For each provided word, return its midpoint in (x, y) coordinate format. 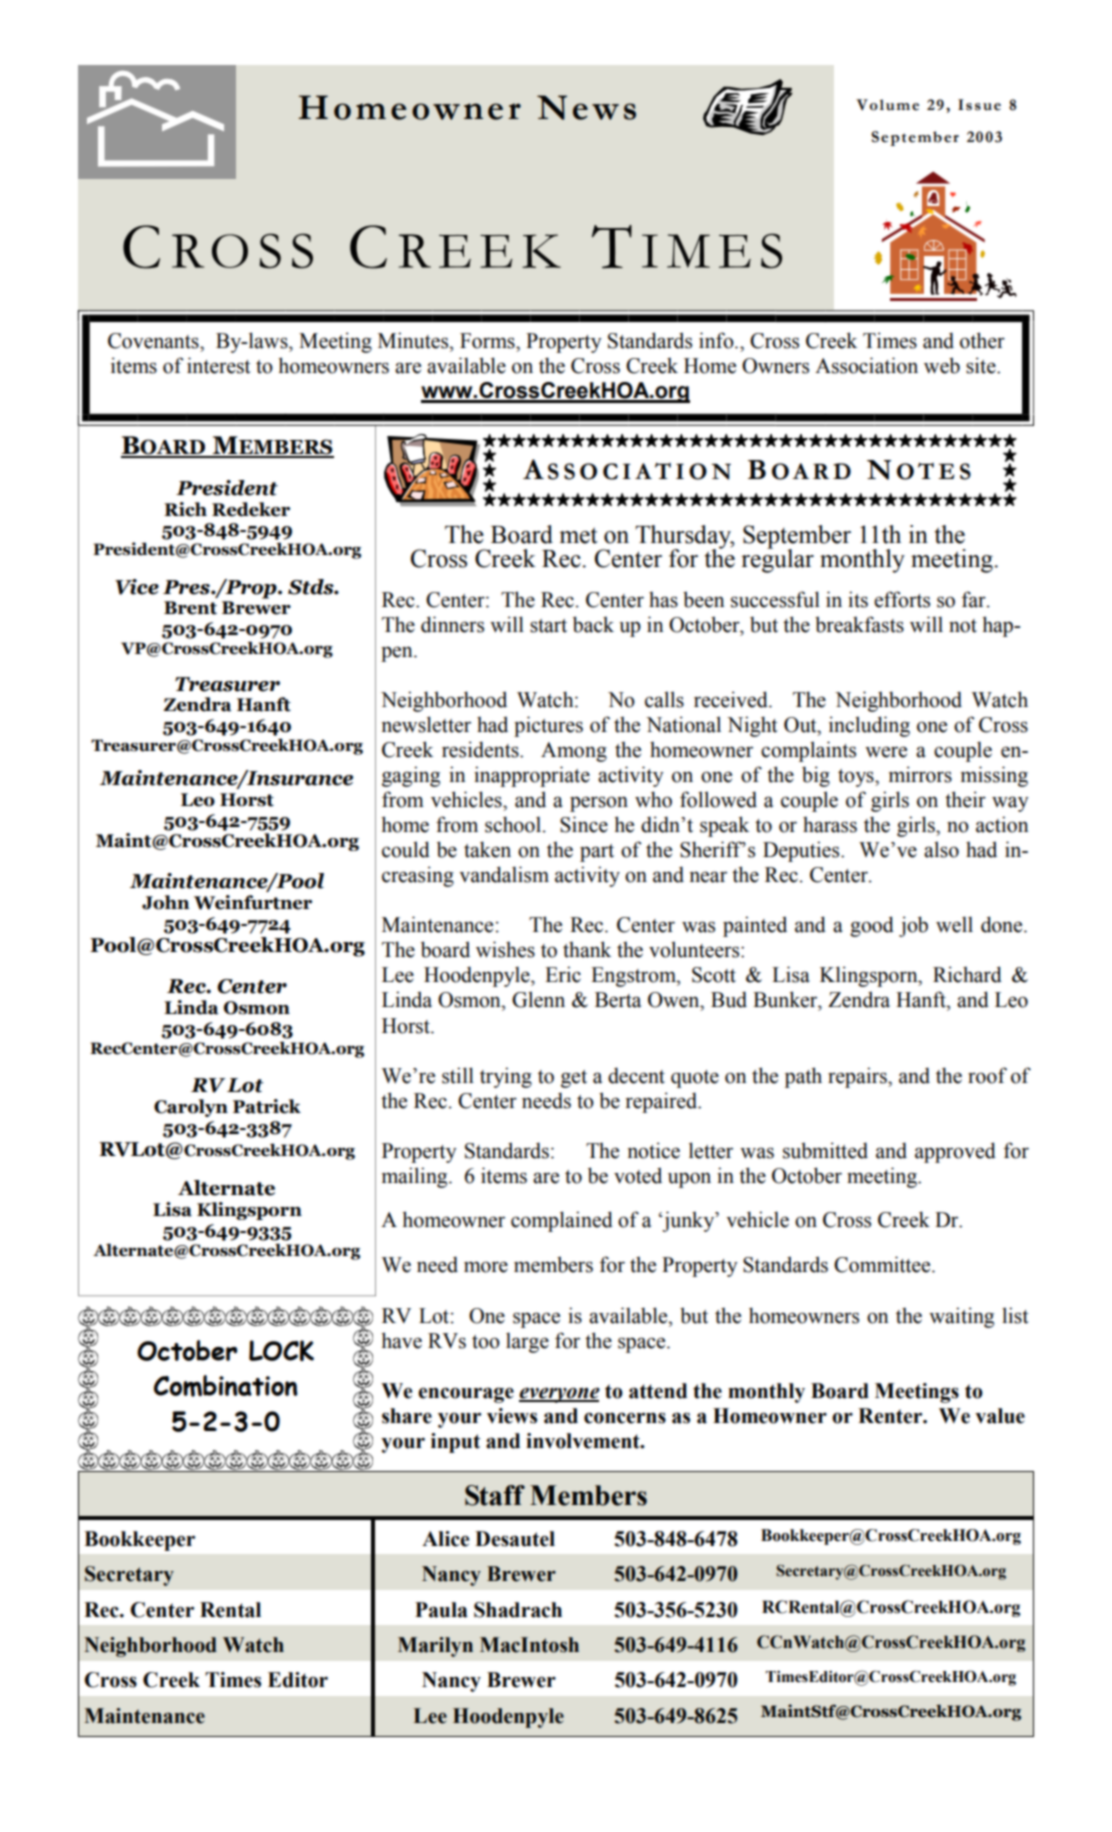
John (165, 902)
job (913, 926)
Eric (563, 974)
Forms (488, 341)
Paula (441, 1610)
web (942, 365)
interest (219, 365)
